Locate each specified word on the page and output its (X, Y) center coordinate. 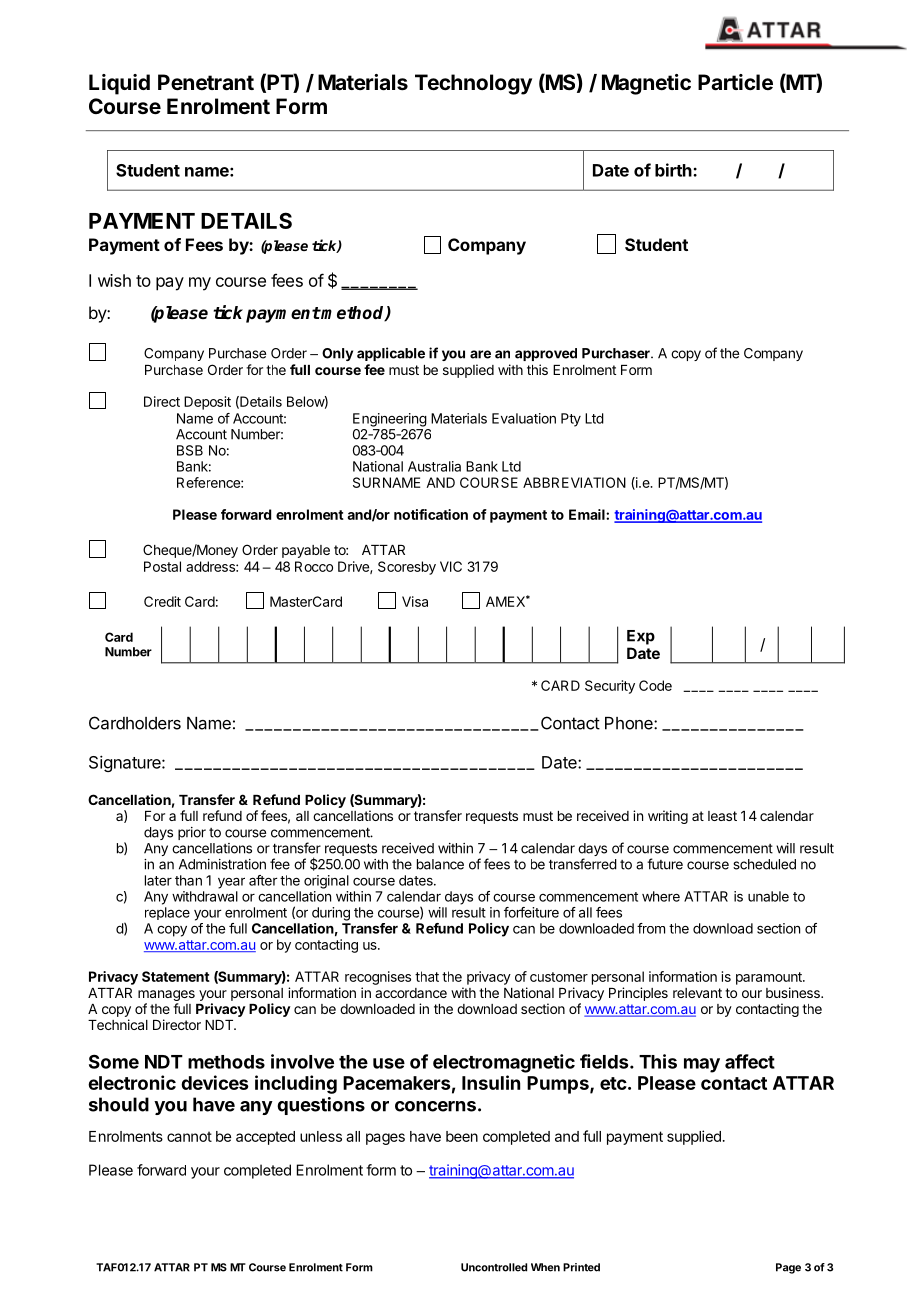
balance (440, 864)
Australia (434, 466)
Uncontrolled (494, 1267)
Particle (735, 82)
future (665, 864)
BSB (190, 450)
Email (588, 514)
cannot (189, 1136)
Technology (473, 84)
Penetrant (206, 82)
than (188, 880)
